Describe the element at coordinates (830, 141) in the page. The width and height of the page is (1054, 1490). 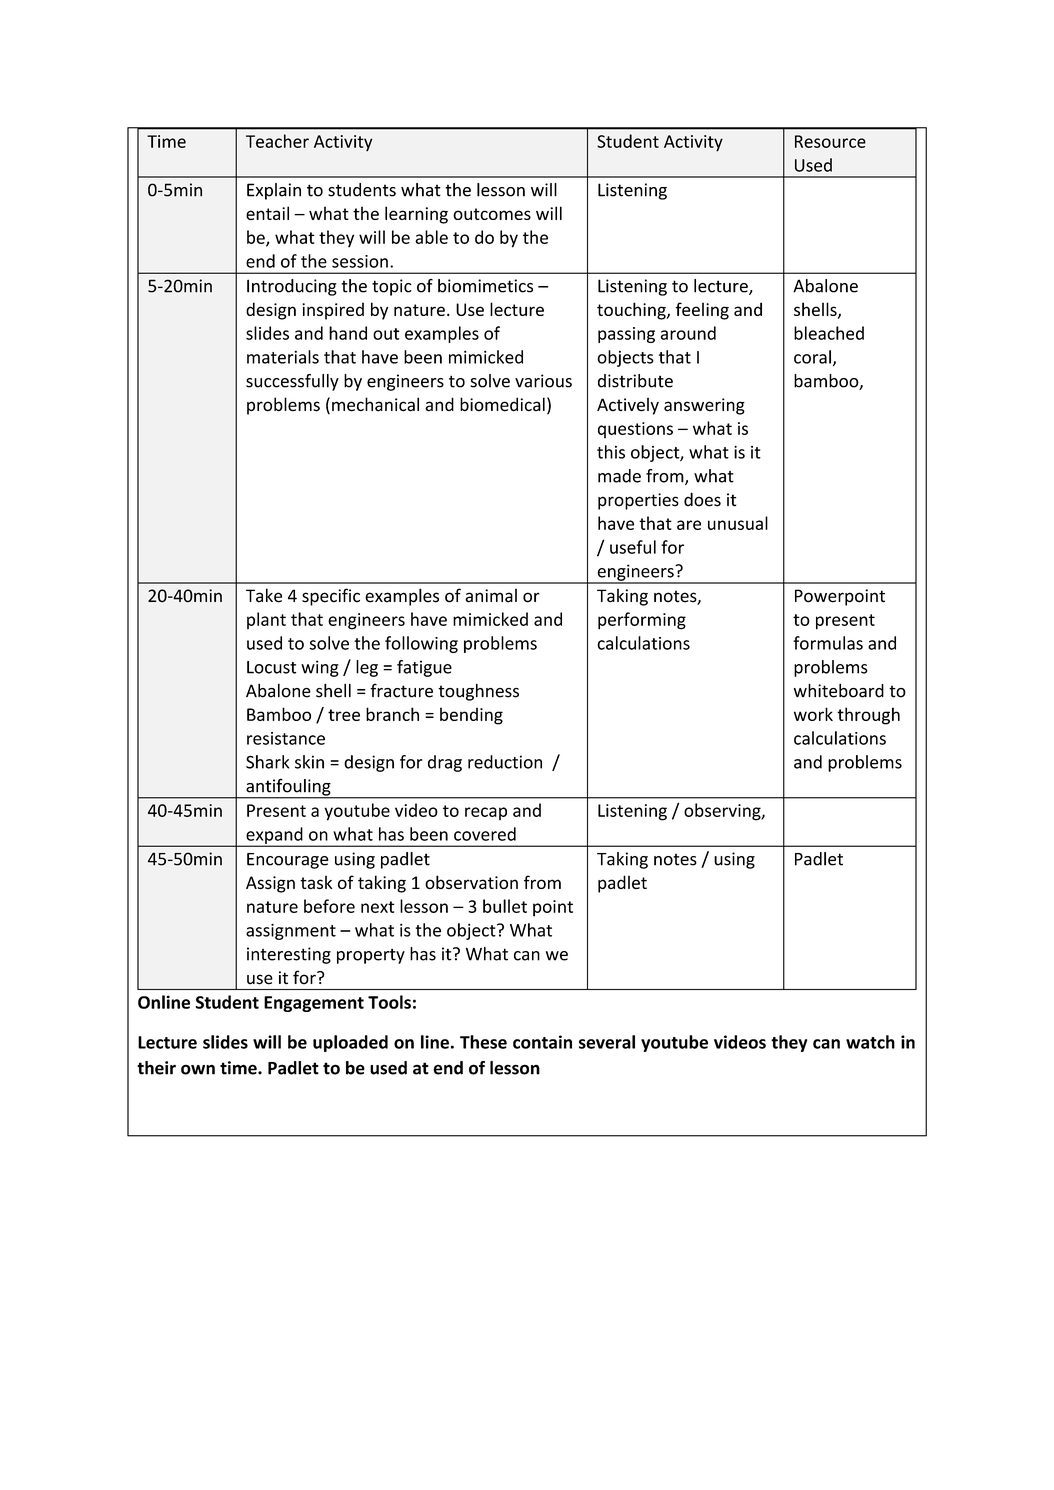
I see `Resource` at that location.
